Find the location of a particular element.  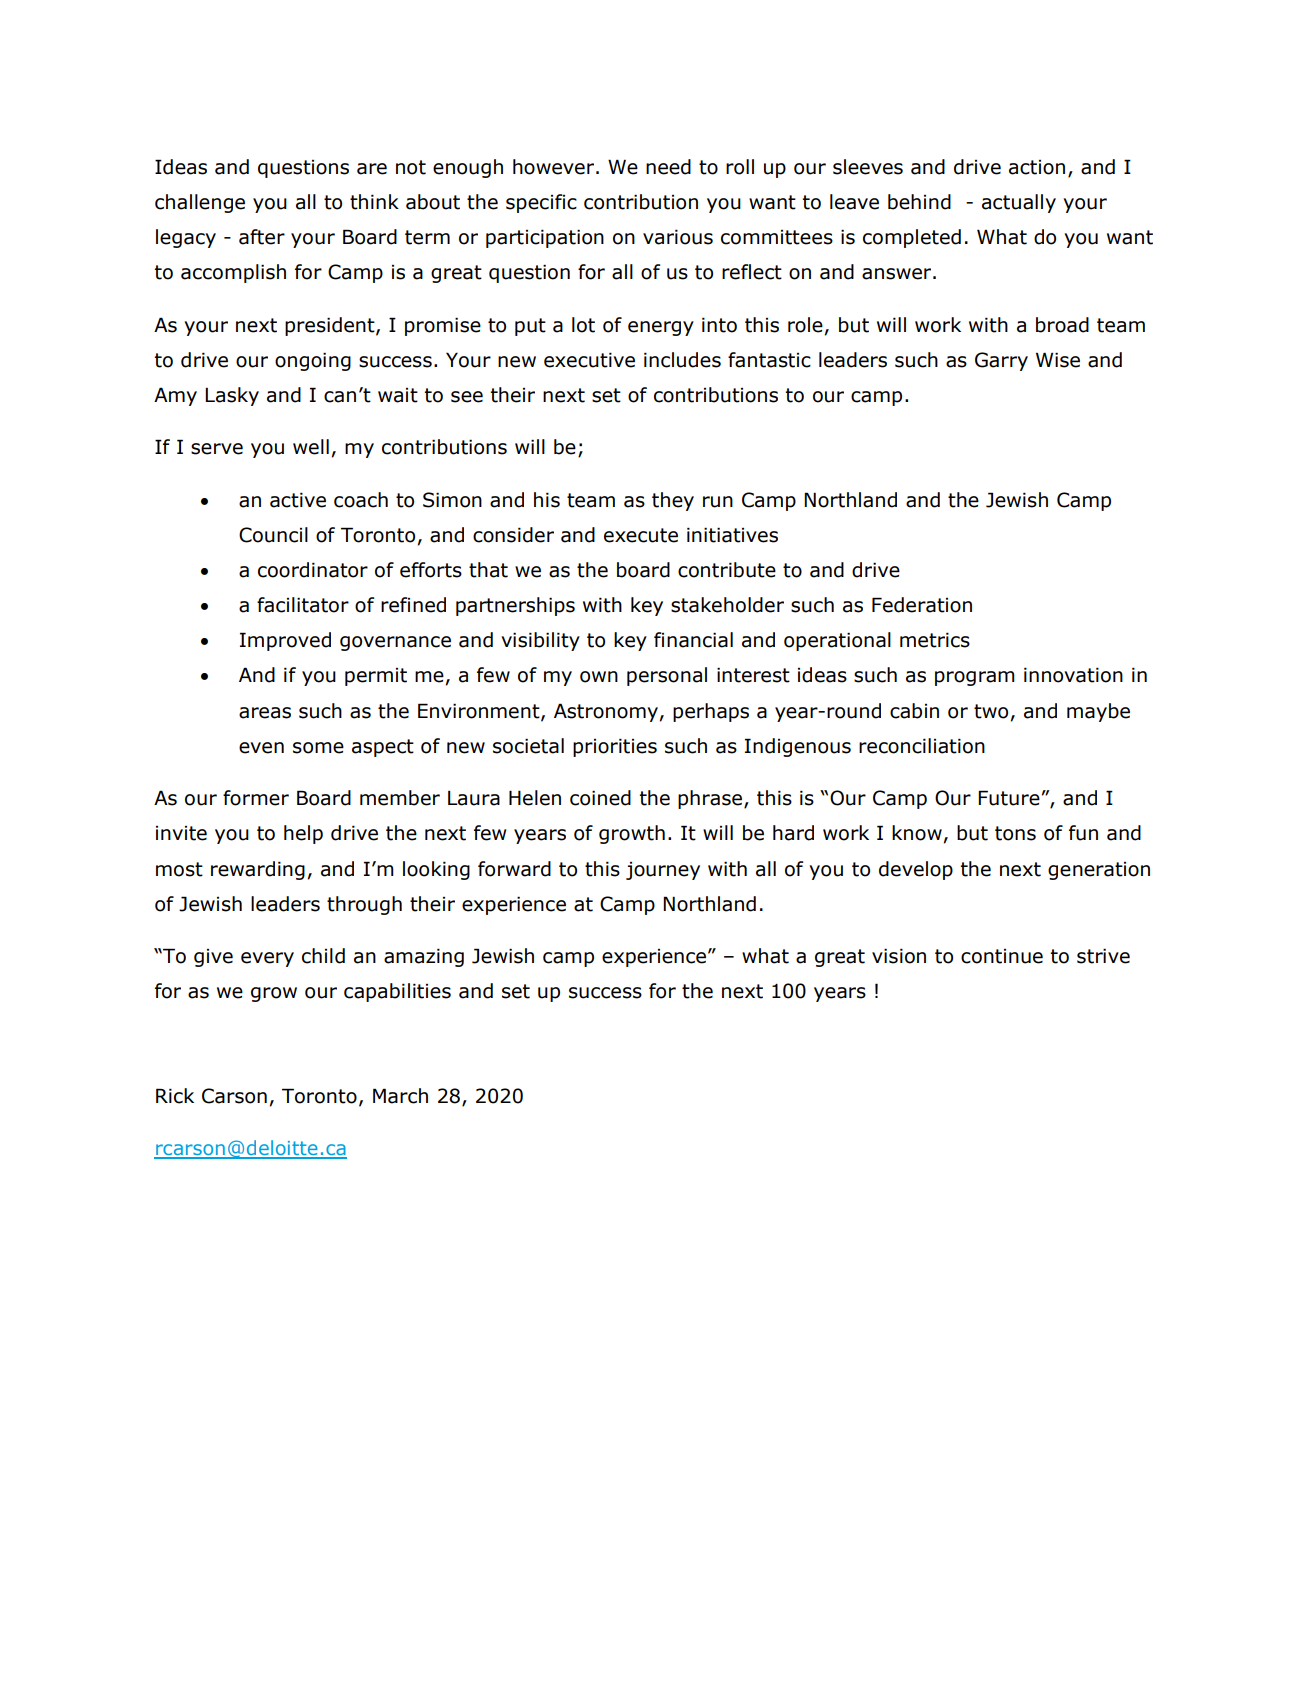

actually is located at coordinates (1019, 203).
